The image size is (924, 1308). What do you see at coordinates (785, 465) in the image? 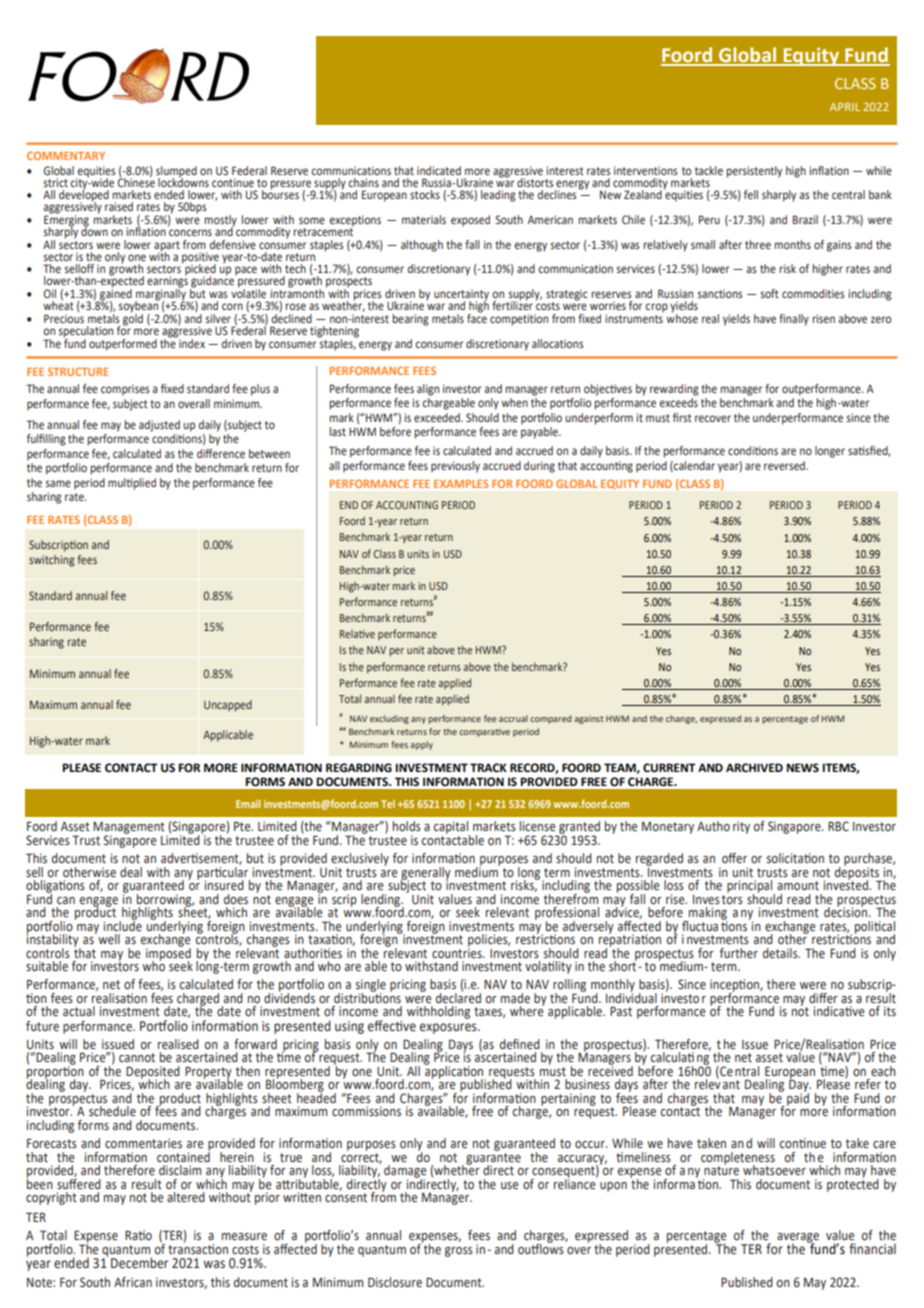
I see `reversed` at bounding box center [785, 465].
